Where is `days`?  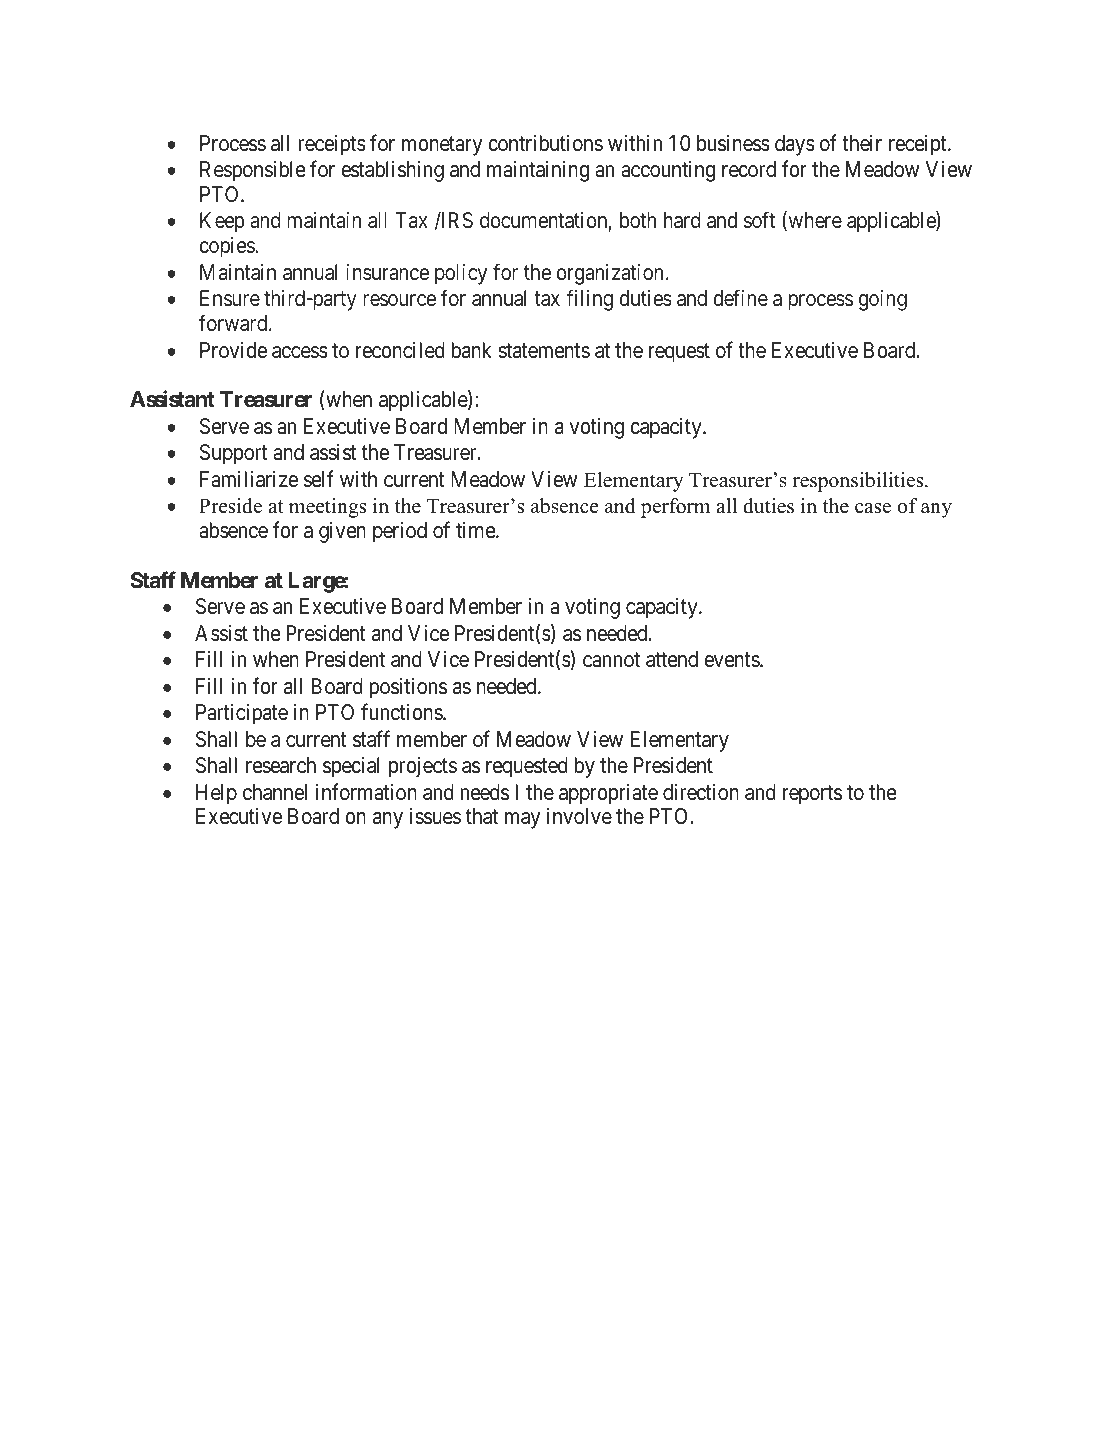 days is located at coordinates (795, 145).
